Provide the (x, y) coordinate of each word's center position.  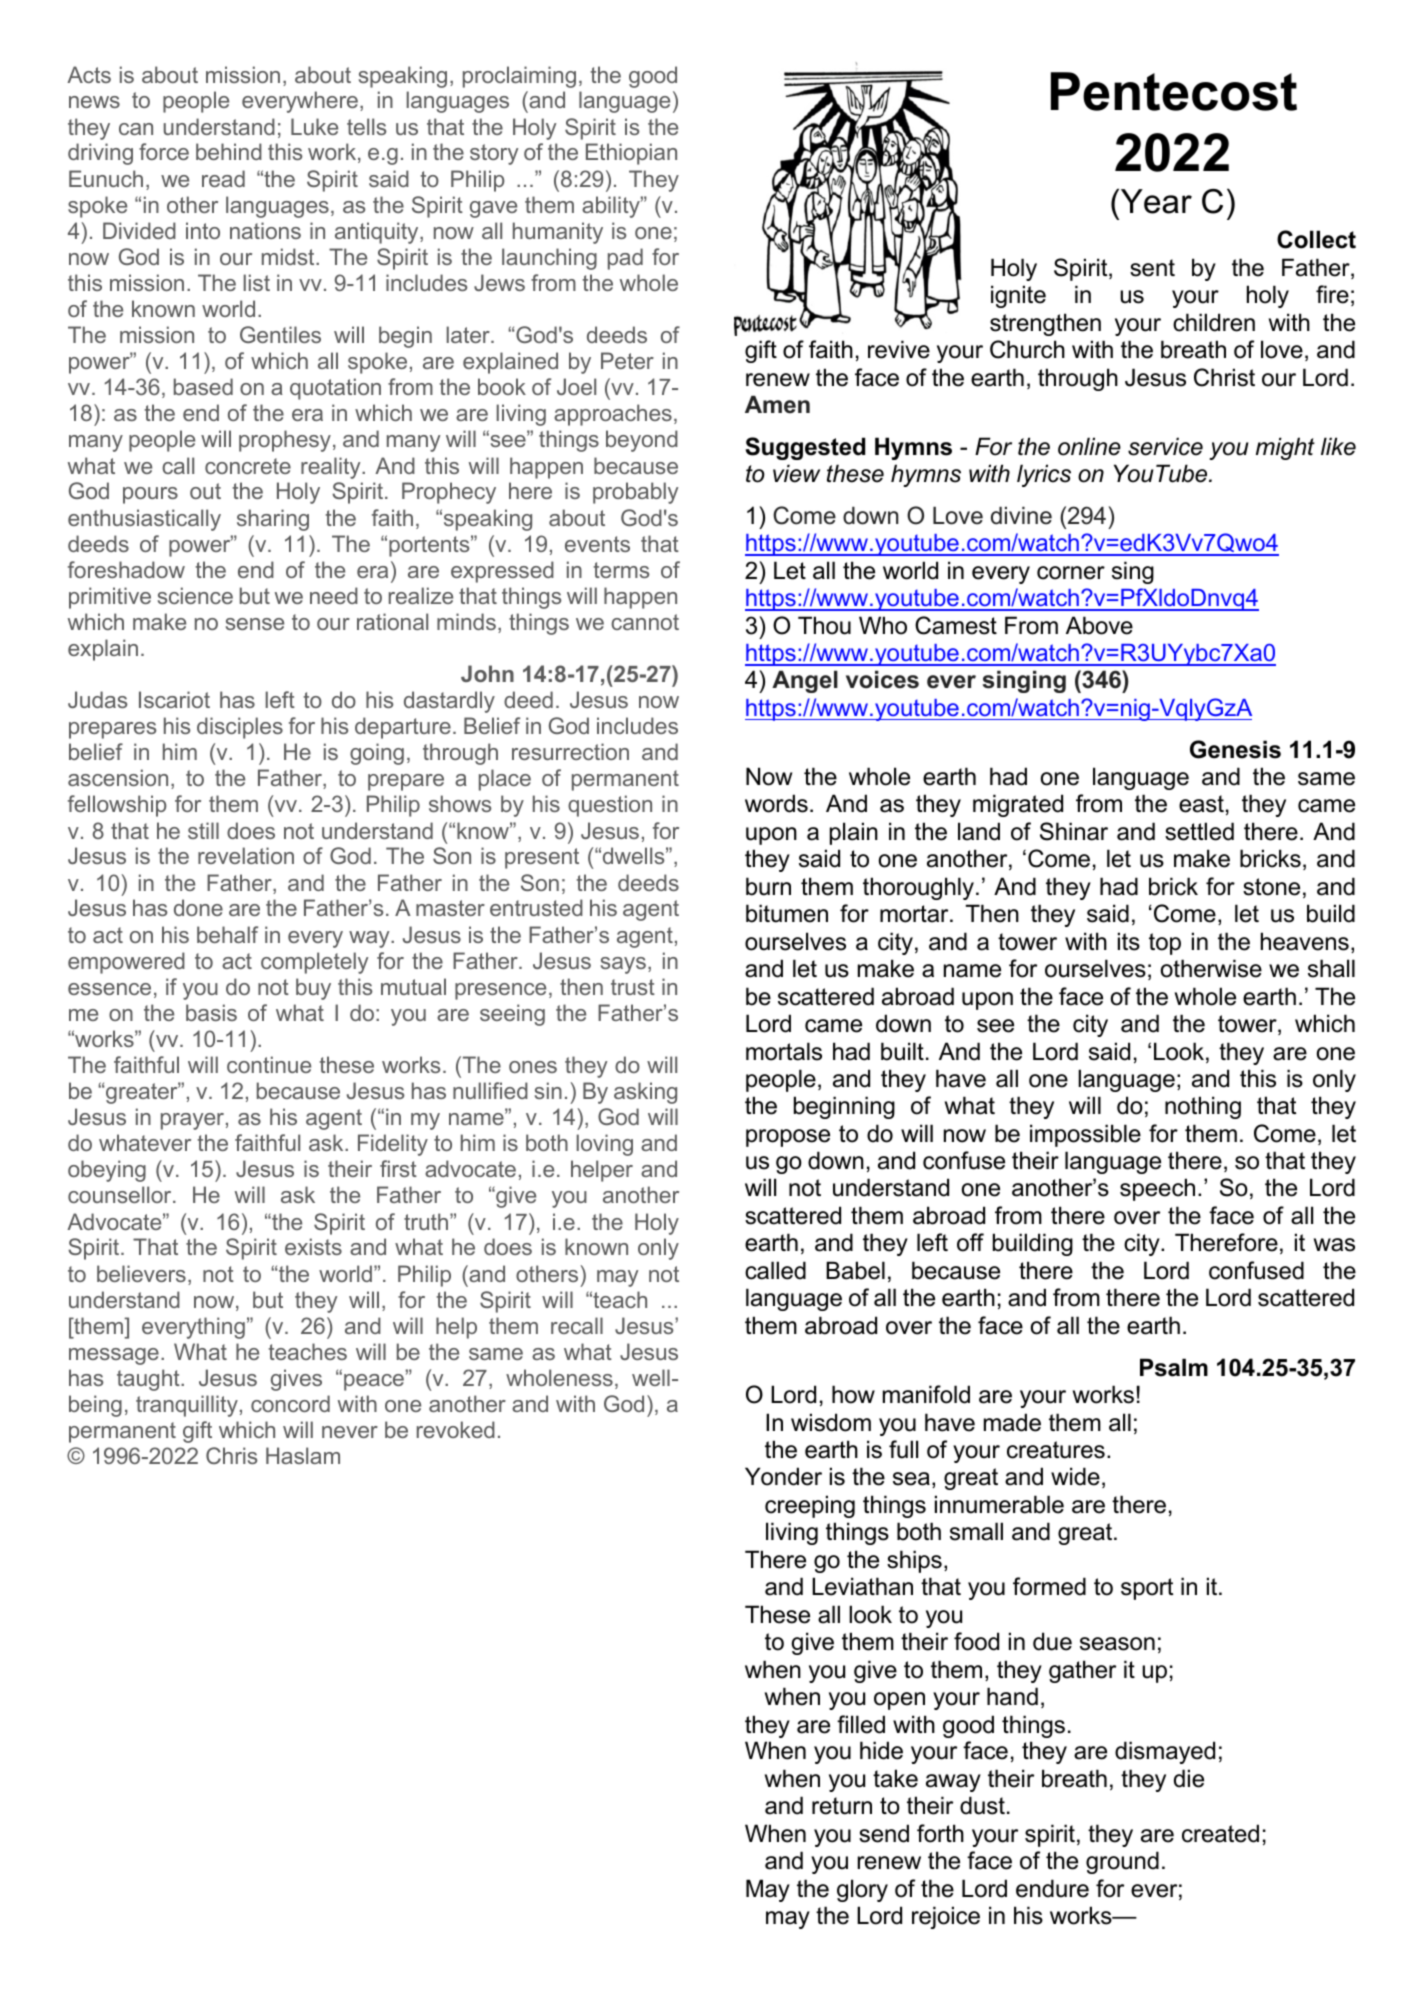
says (623, 965)
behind (229, 151)
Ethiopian (631, 154)
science (195, 595)
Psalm (1174, 1367)
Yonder (783, 1476)
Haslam (303, 1455)
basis (211, 1012)
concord (290, 1403)
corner (1071, 573)
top (1165, 944)
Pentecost (1174, 91)
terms (621, 570)
